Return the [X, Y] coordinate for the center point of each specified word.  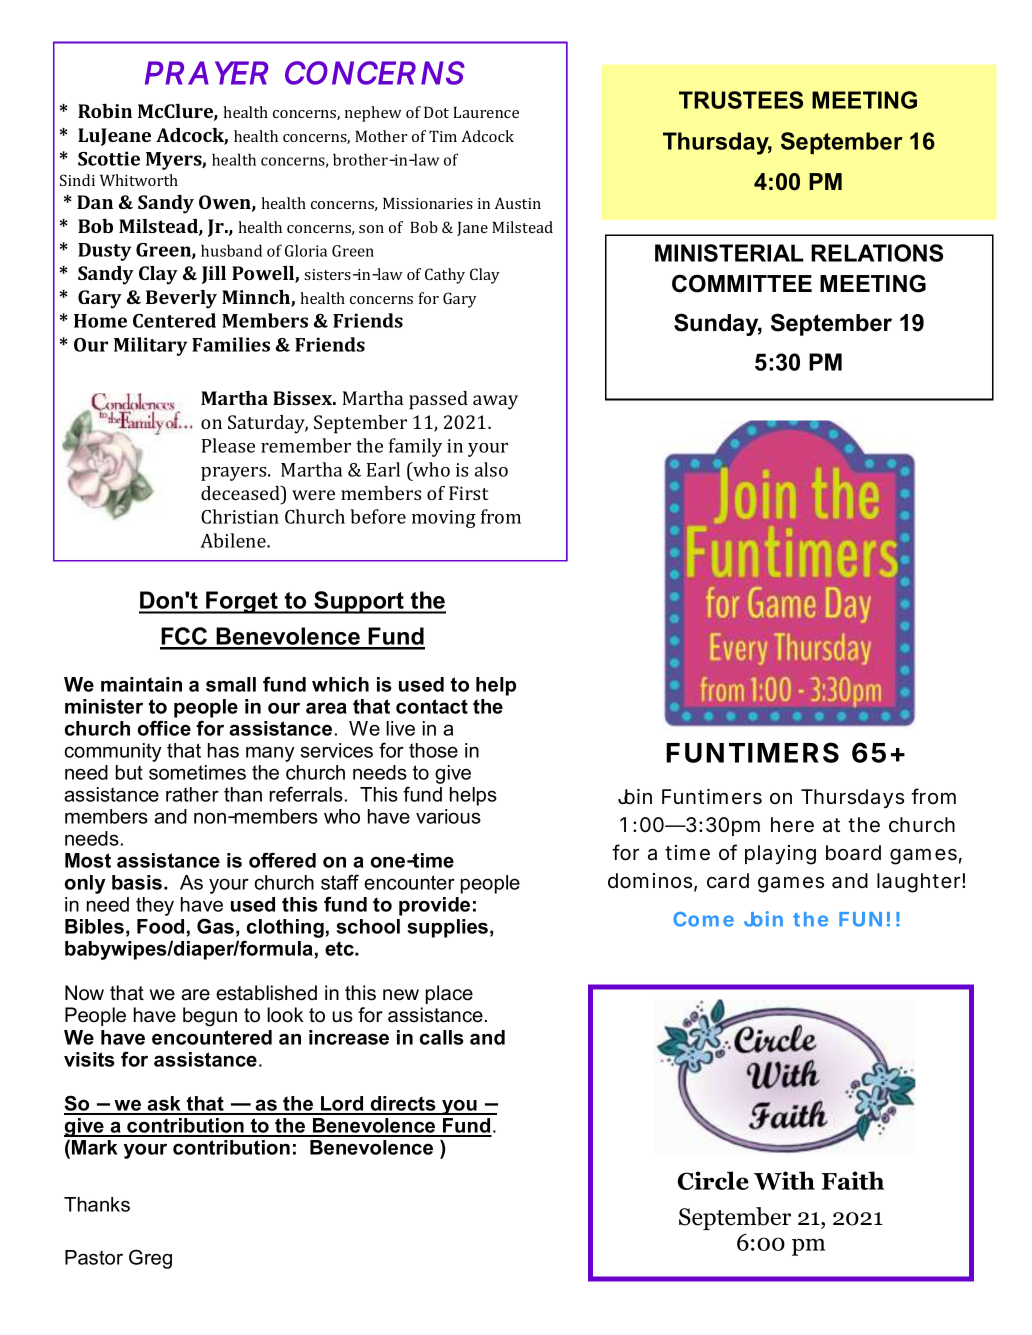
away [495, 402]
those [433, 750]
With [784, 1180]
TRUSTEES [741, 100]
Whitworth [139, 180]
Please [228, 445]
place [449, 994]
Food [160, 926]
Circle [713, 1180]
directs [403, 1105]
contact [432, 706]
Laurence [486, 112]
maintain [141, 684]
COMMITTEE [742, 283]
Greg [150, 1259]
